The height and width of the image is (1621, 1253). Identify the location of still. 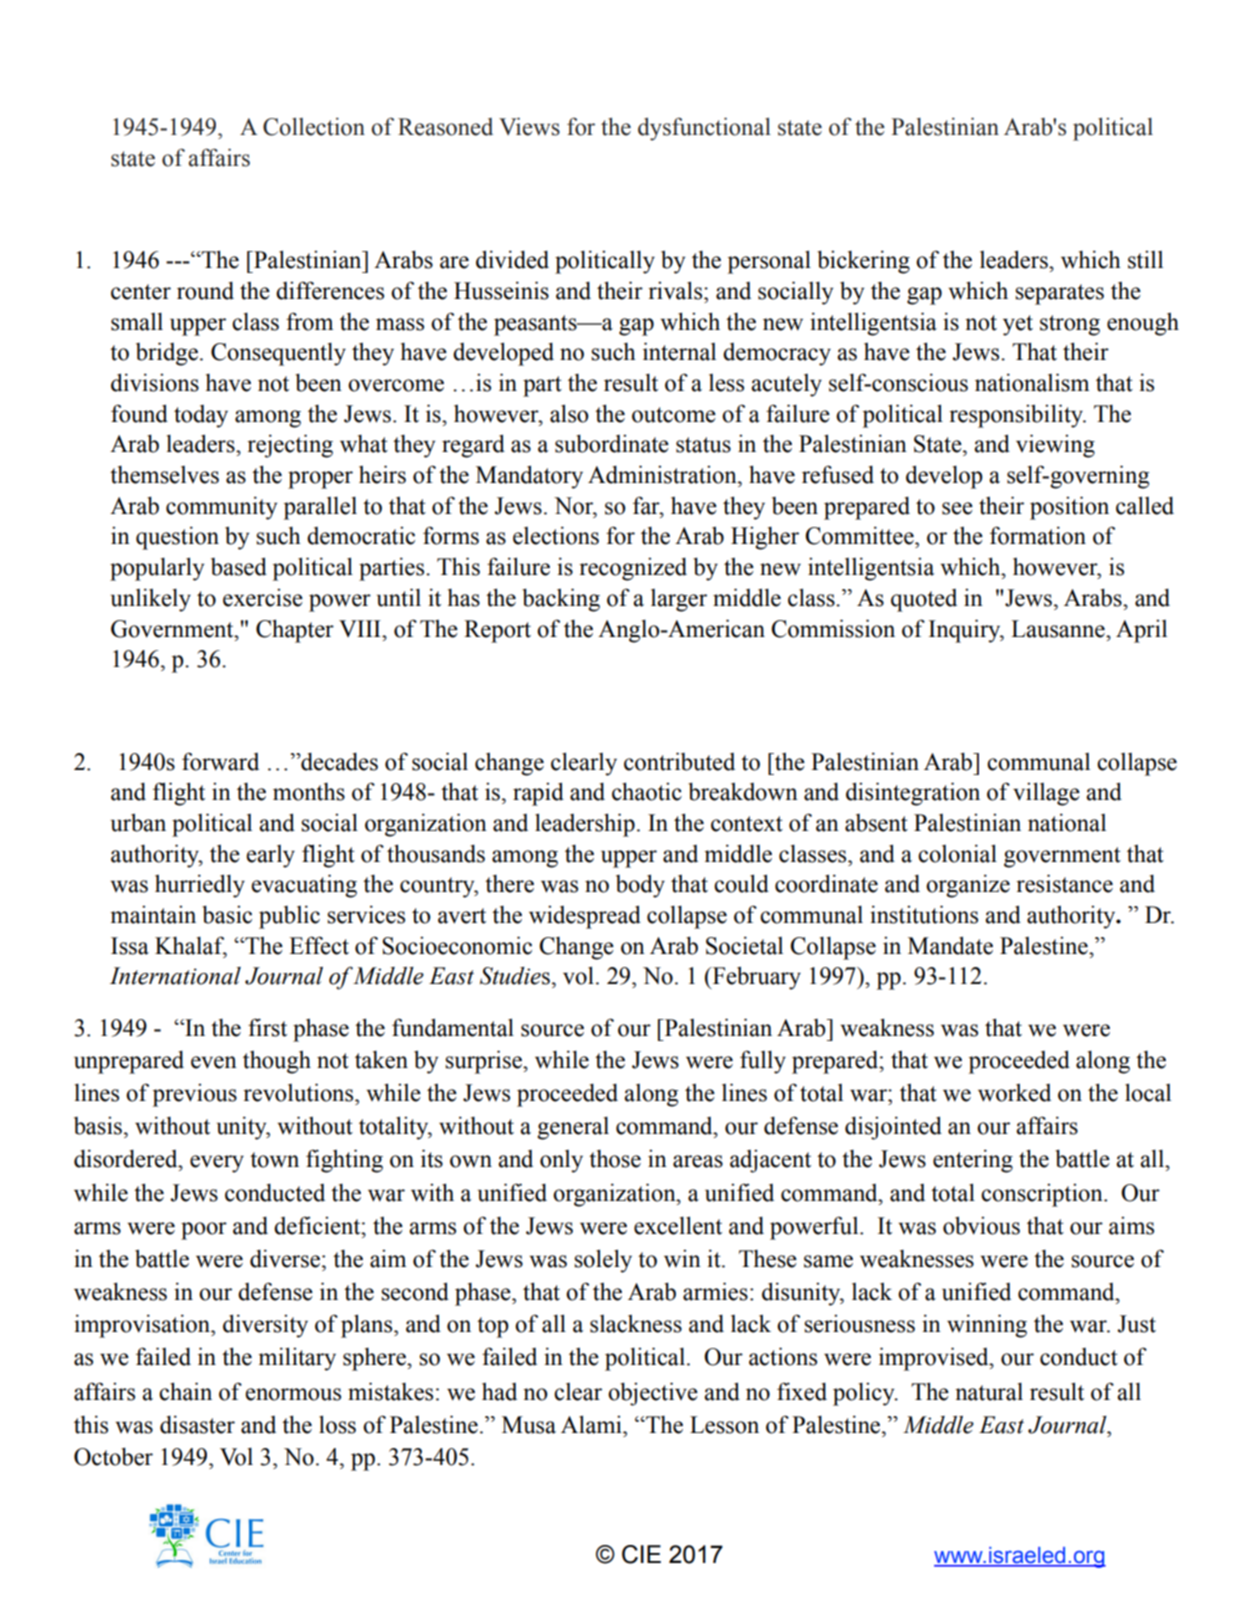
(1145, 260).
